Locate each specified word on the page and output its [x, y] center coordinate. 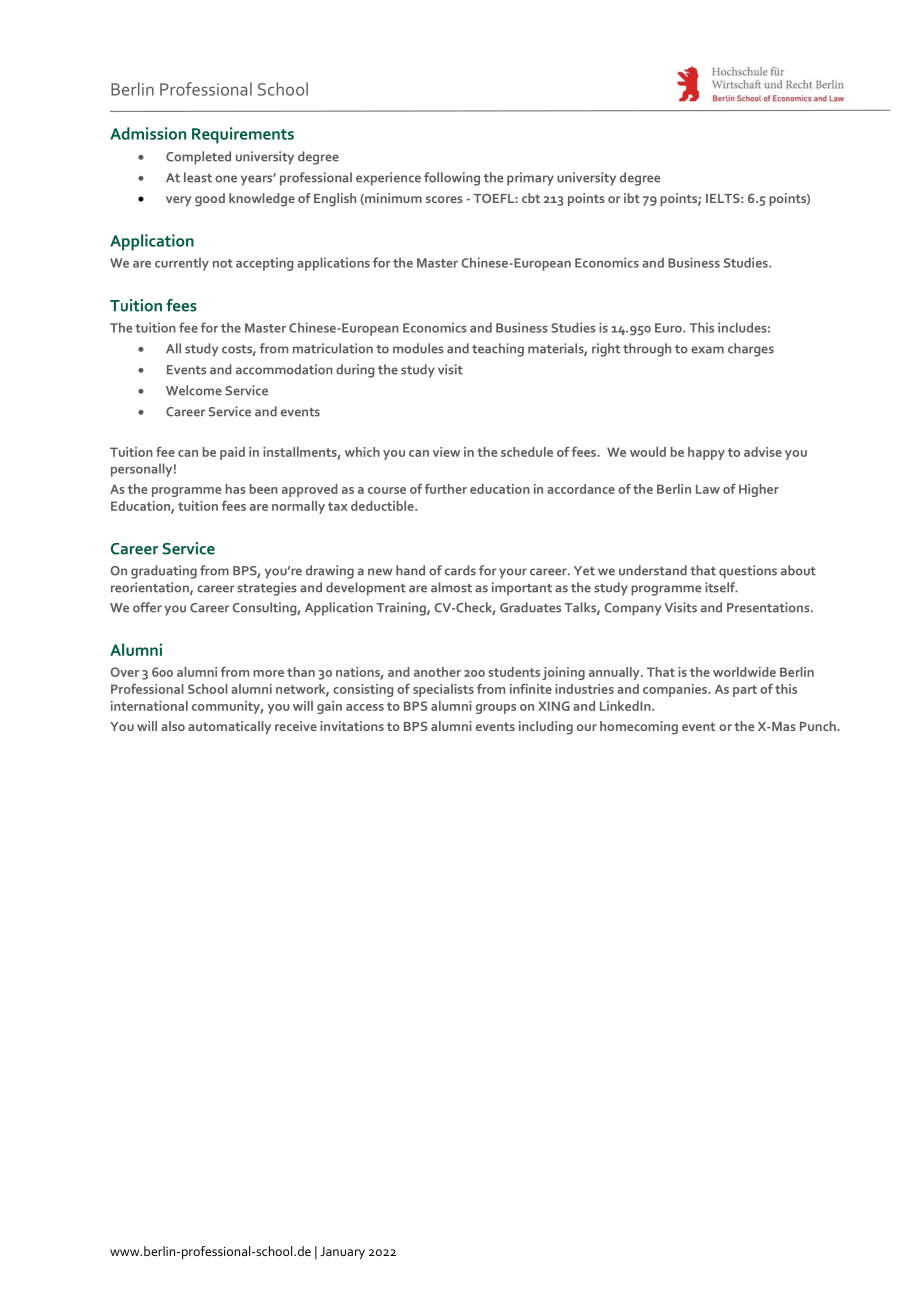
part [745, 691]
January [342, 1253]
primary [530, 179]
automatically [229, 727]
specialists [443, 690]
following [452, 179]
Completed [198, 158]
